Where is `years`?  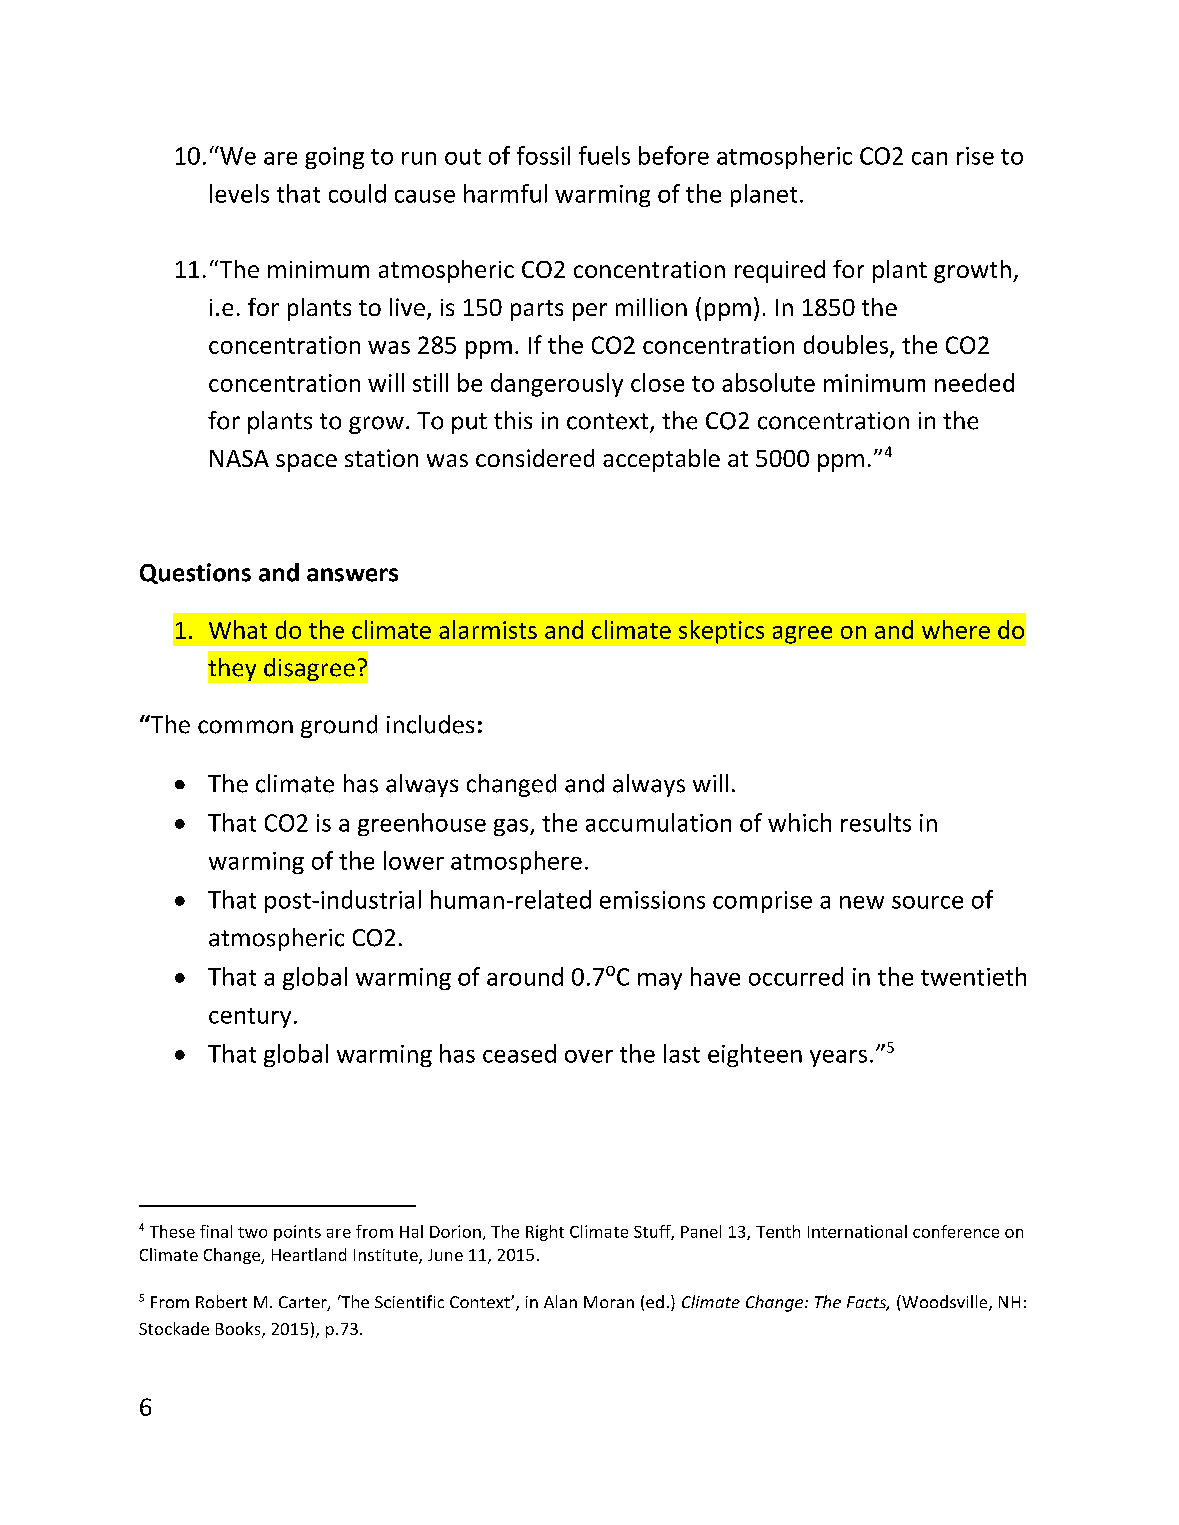
years is located at coordinates (838, 1058).
